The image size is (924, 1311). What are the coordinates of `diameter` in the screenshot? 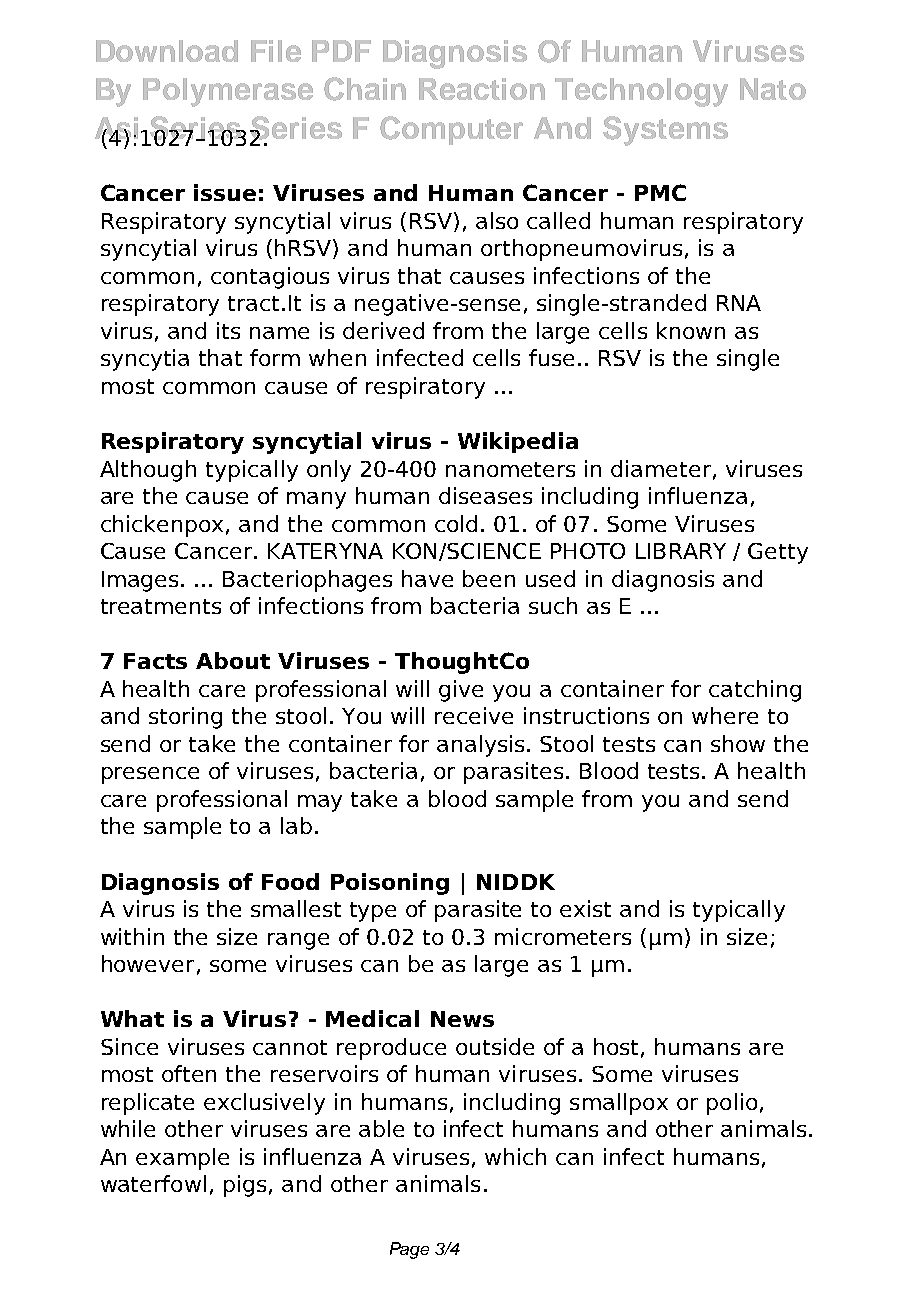 It's located at (661, 468).
